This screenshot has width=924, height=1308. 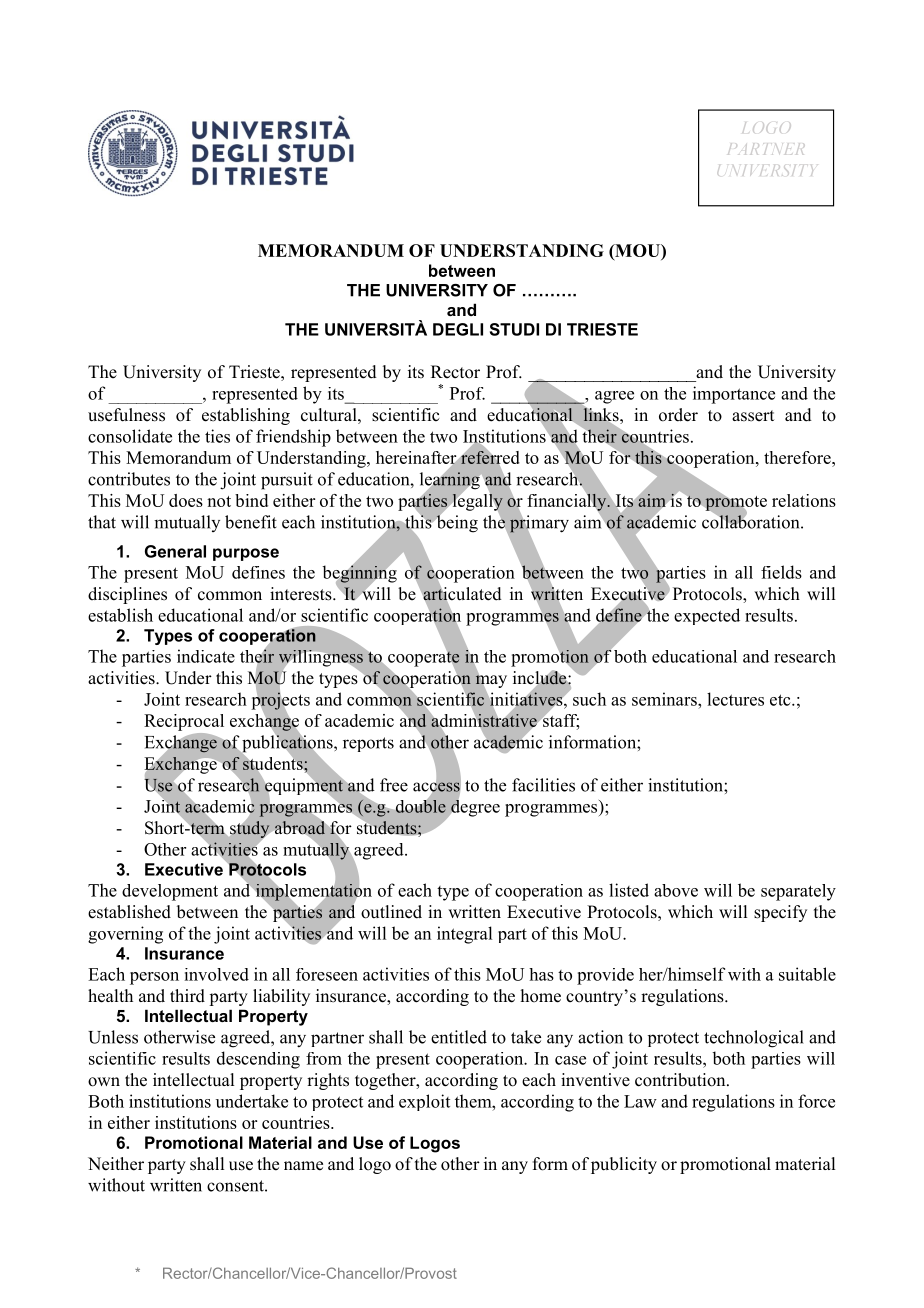 What do you see at coordinates (484, 720) in the screenshot?
I see `administrative` at bounding box center [484, 720].
